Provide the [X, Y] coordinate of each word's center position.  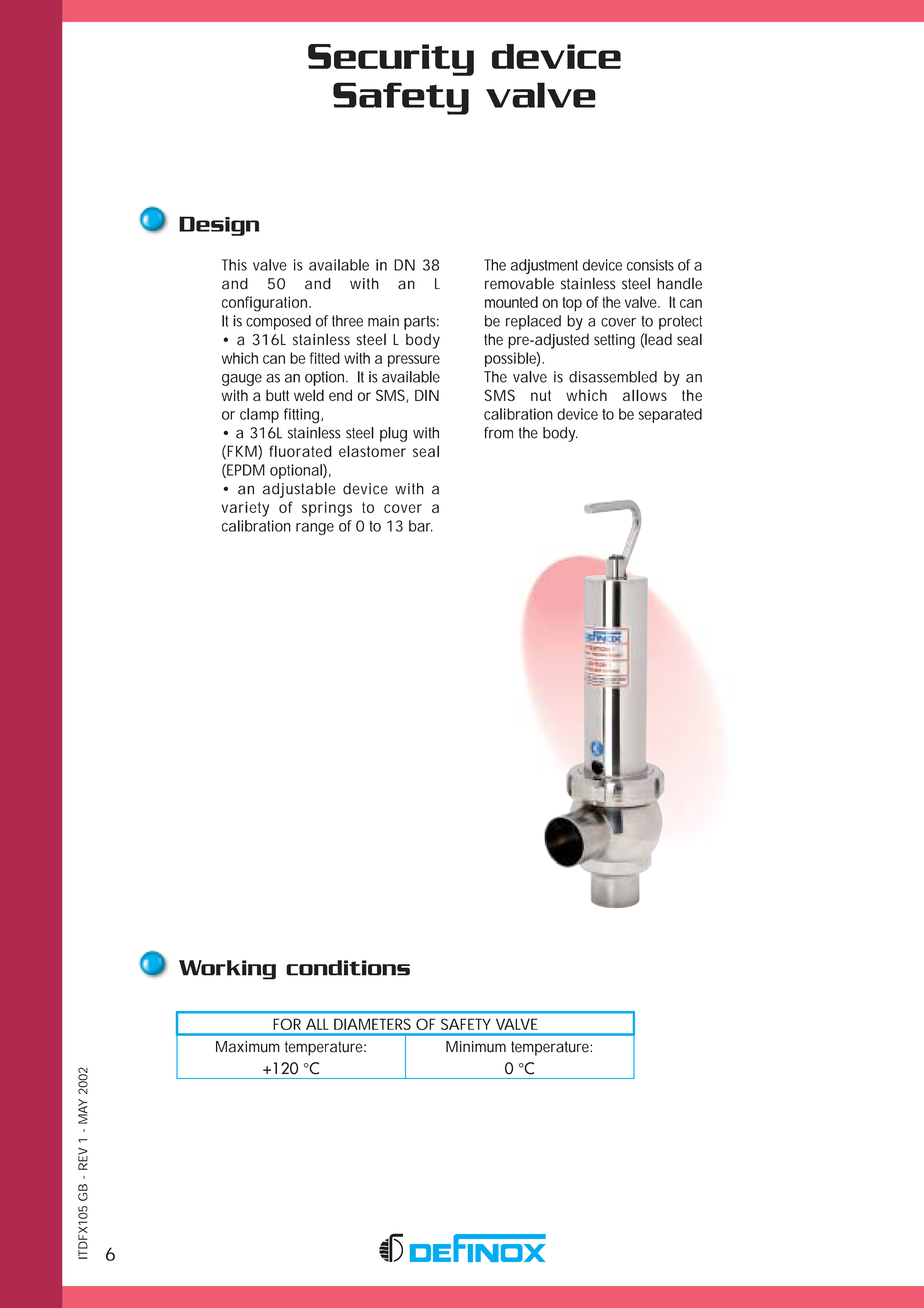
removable [519, 284]
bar [420, 526]
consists [650, 265]
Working [227, 970]
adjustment [544, 266]
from [498, 433]
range [315, 529]
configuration [264, 304]
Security [391, 60]
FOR [287, 1024]
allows [645, 395]
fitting [301, 416]
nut [541, 395]
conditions [348, 968]
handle [679, 284]
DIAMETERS [372, 1024]
